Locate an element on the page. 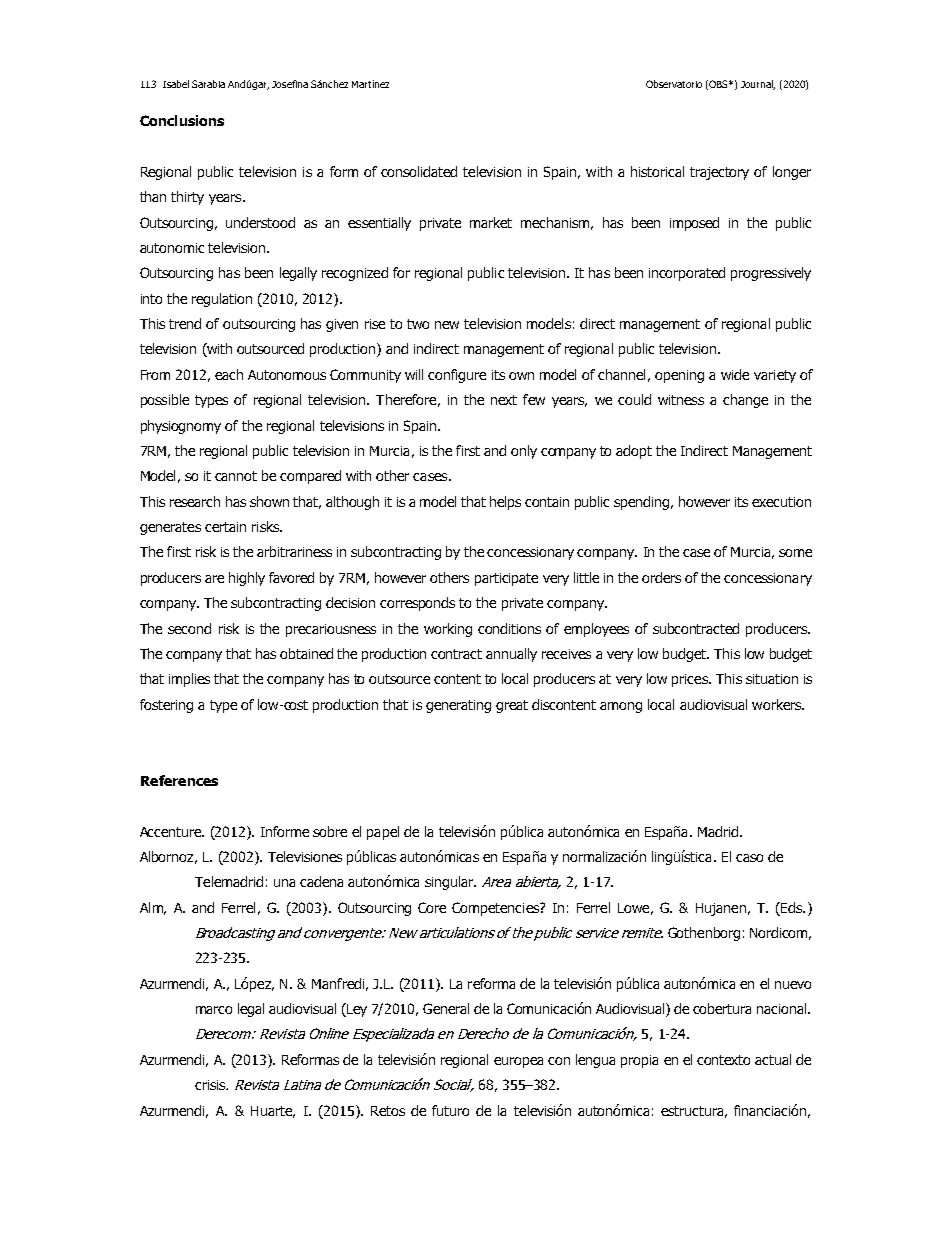  trajectory is located at coordinates (719, 173).
